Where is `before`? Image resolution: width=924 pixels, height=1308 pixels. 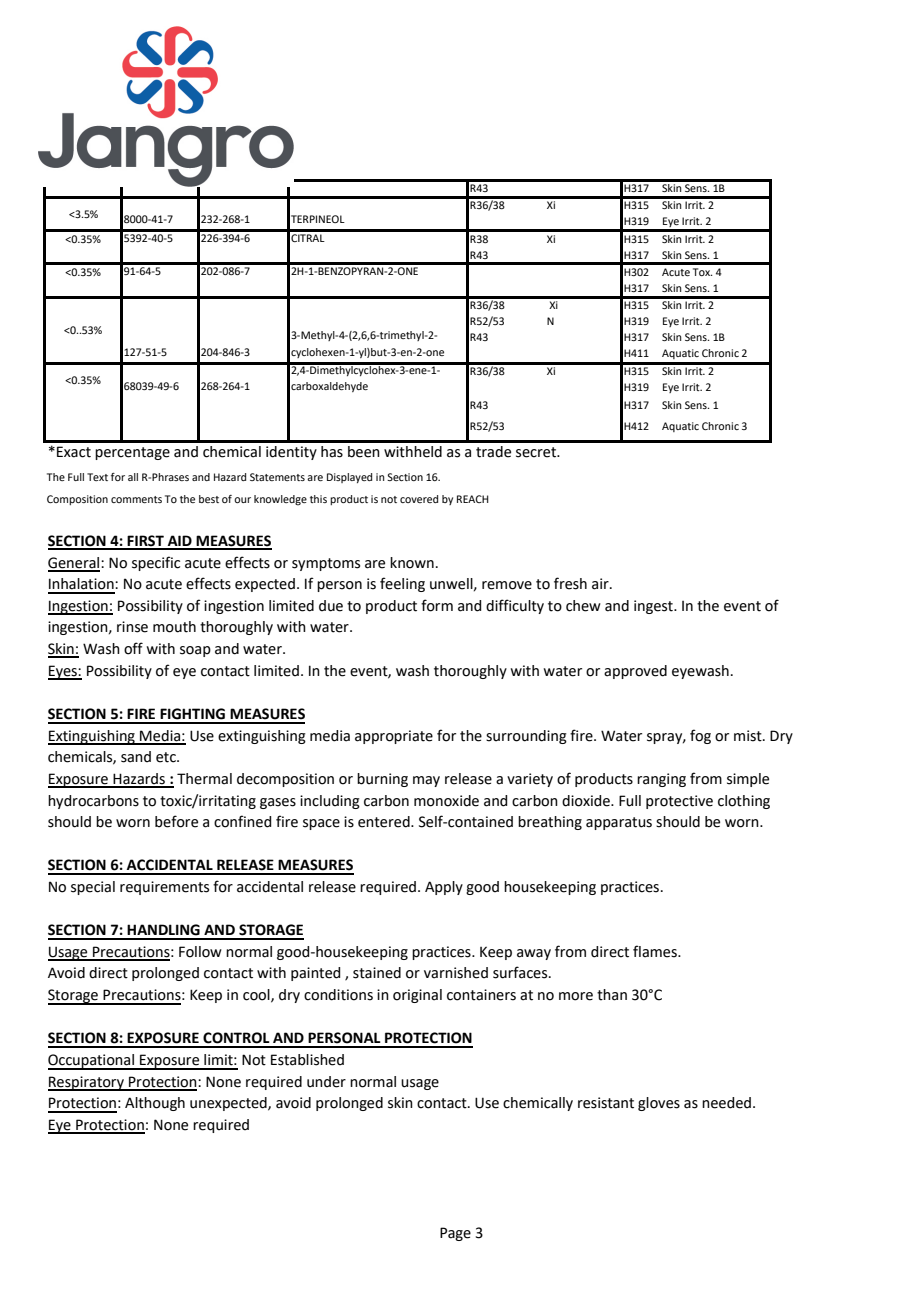
before is located at coordinates (176, 821).
